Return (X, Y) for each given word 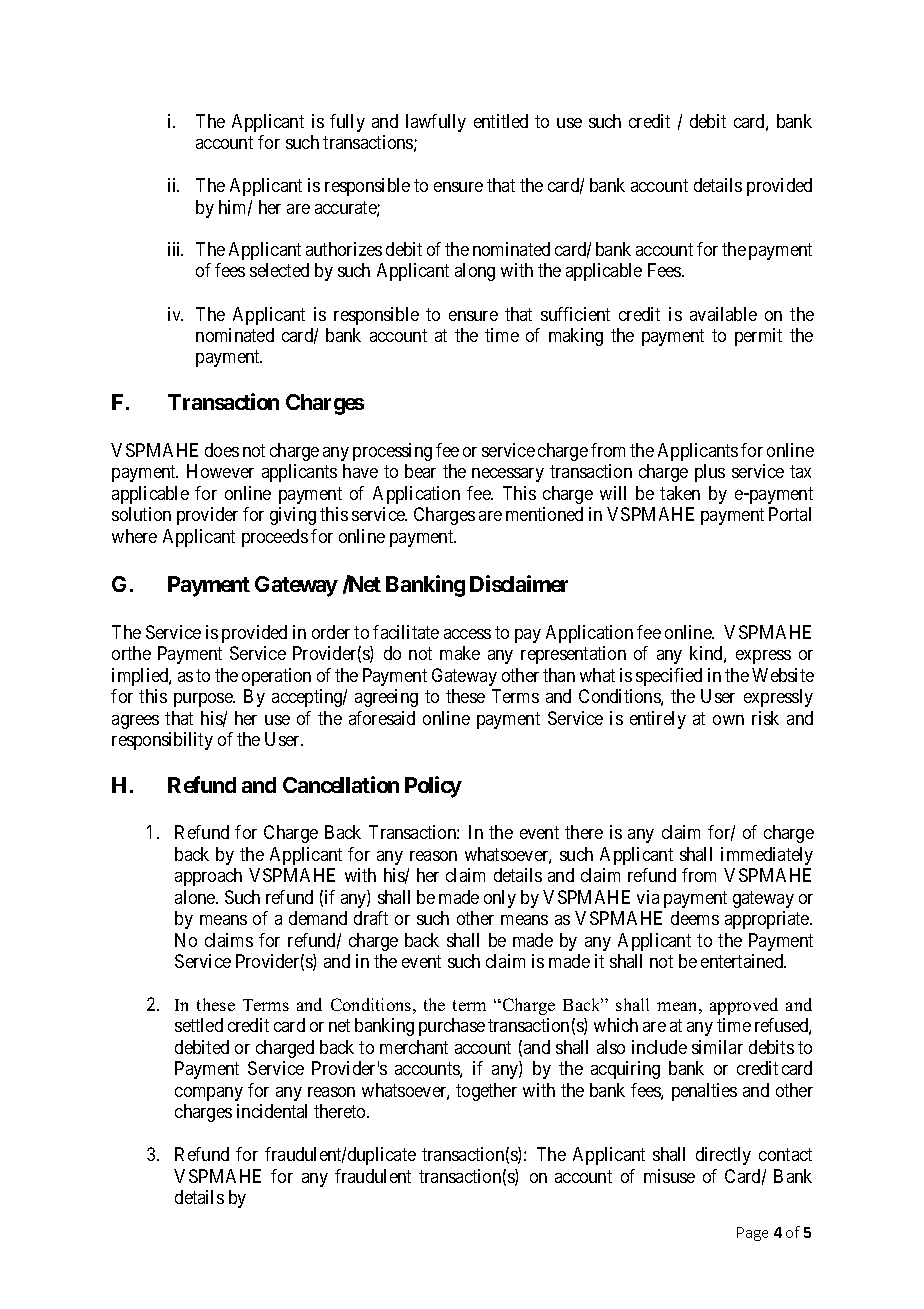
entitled (501, 121)
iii (175, 249)
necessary (508, 475)
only (500, 899)
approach (208, 877)
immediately (767, 856)
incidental (272, 1111)
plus (710, 473)
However (220, 471)
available (723, 314)
